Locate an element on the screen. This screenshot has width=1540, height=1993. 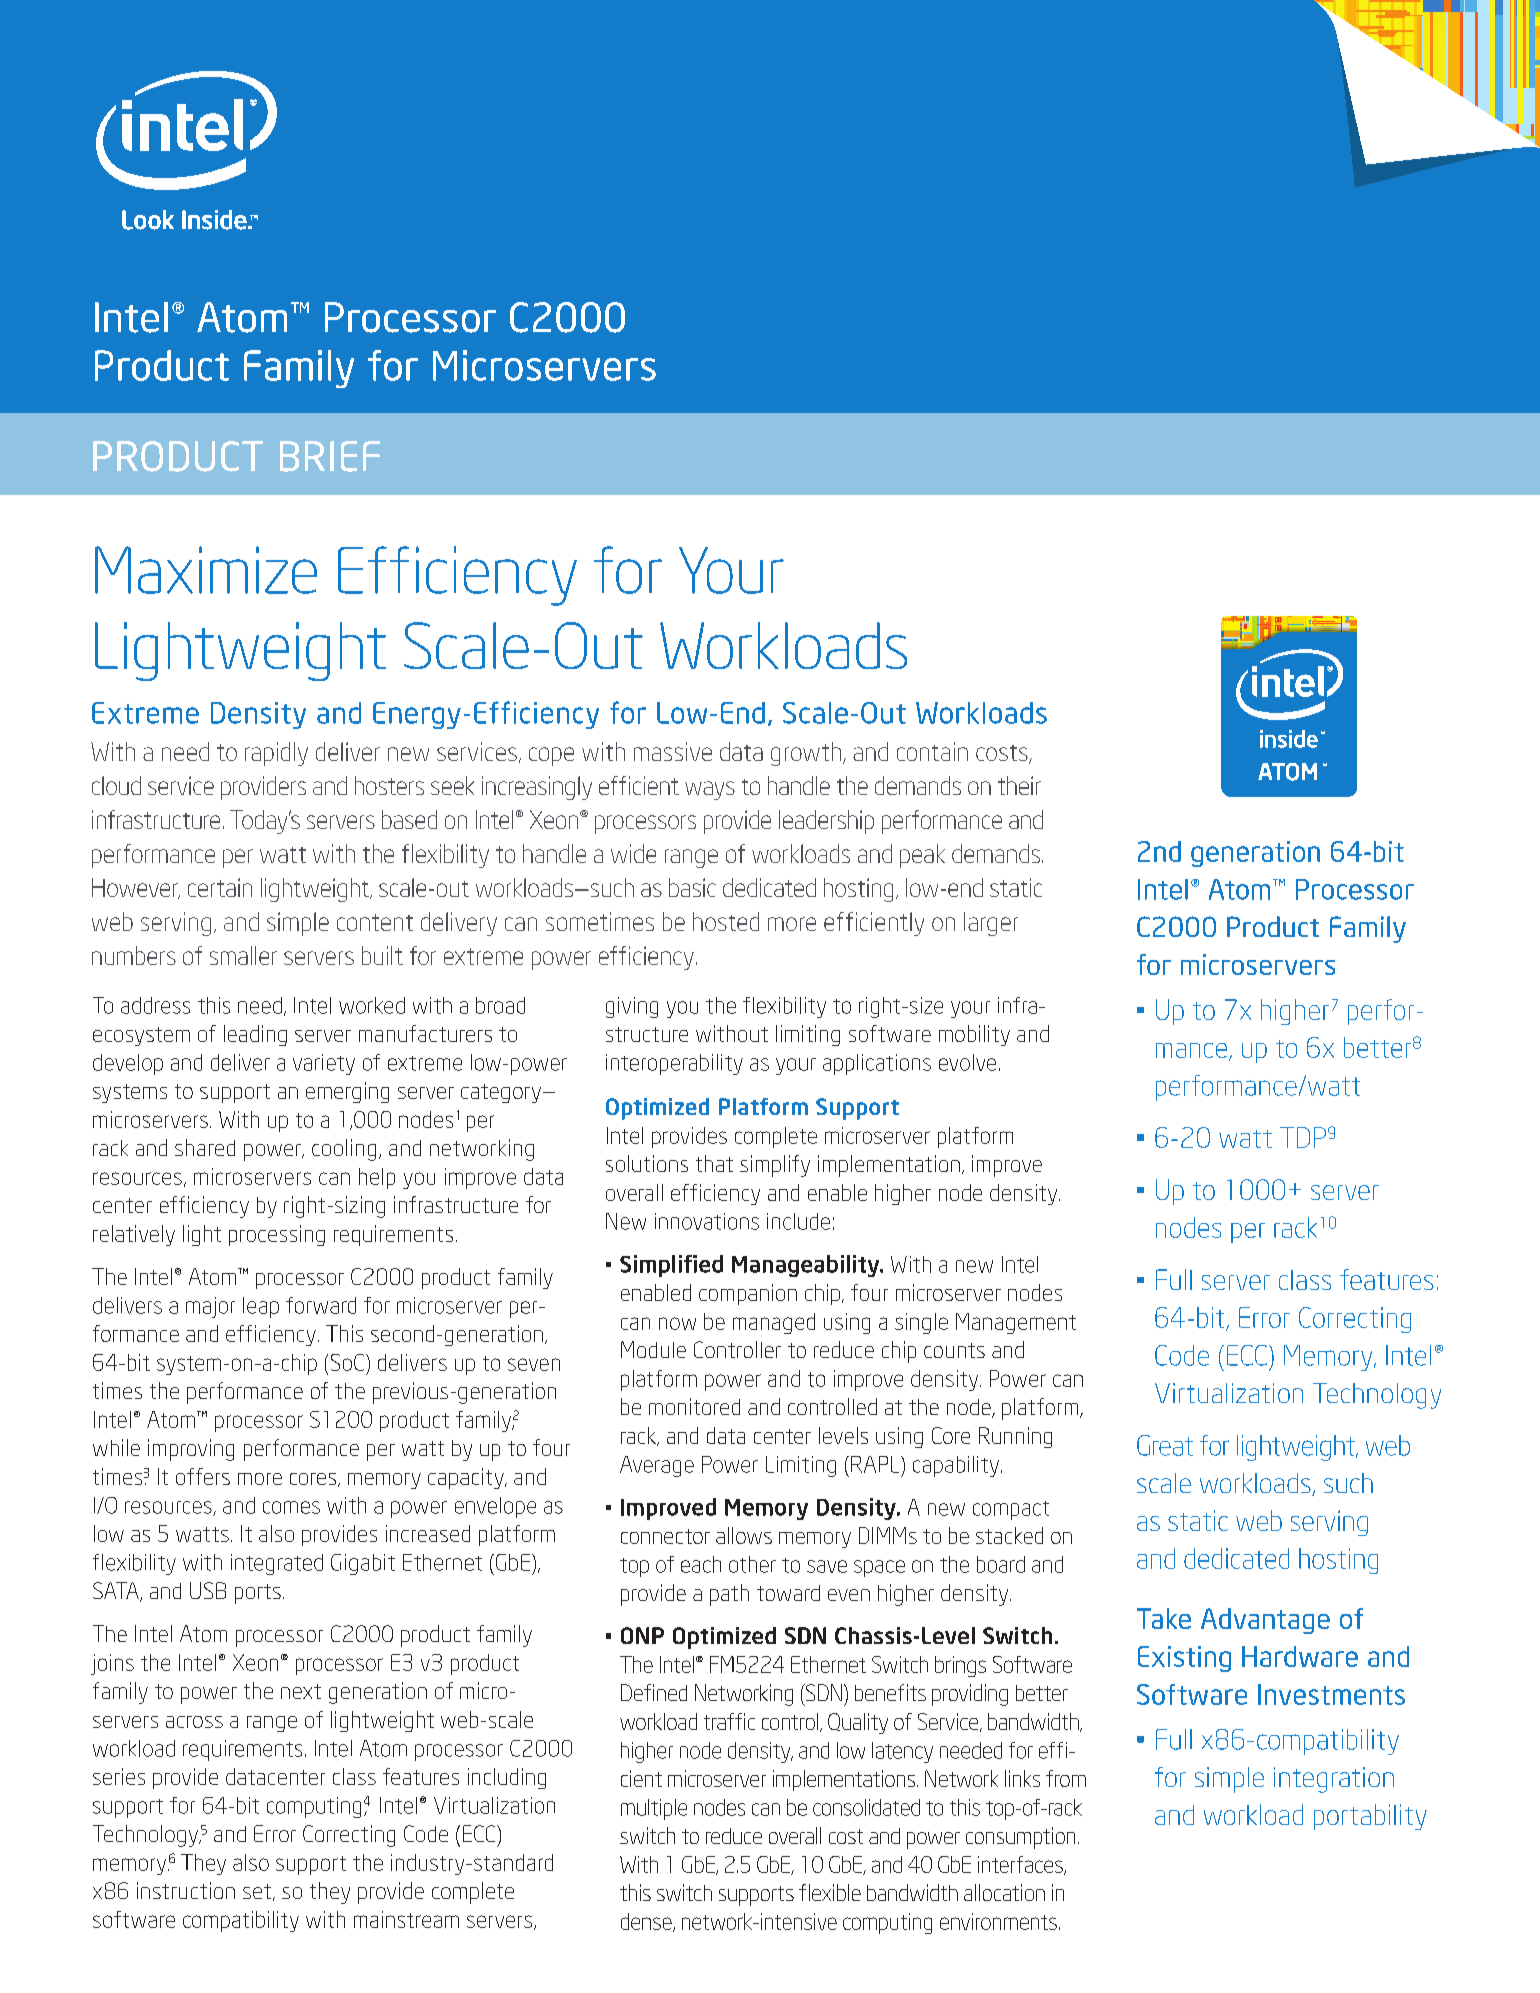
allows is located at coordinates (744, 1535).
